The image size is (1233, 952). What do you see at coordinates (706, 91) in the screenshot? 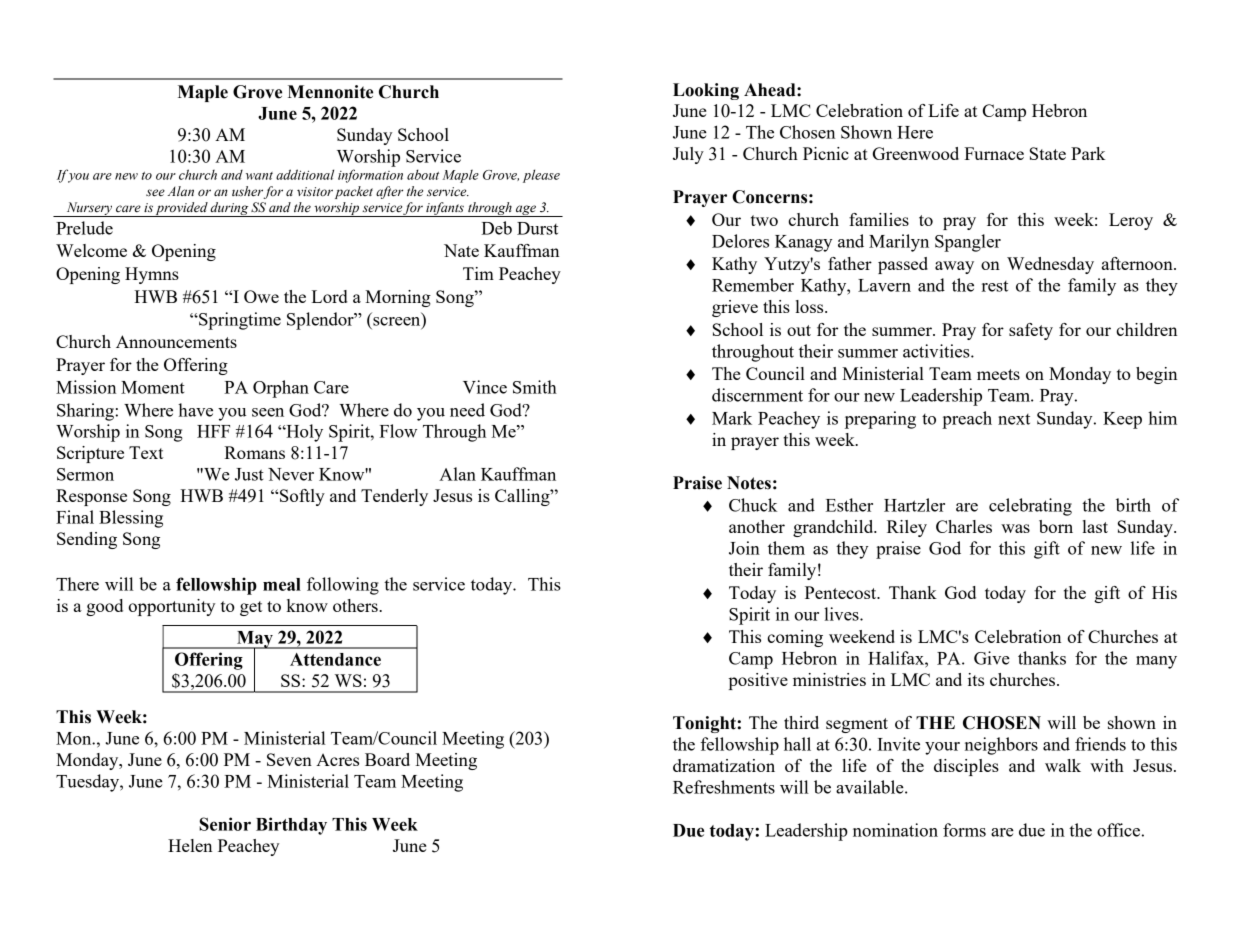
I see `Looking` at bounding box center [706, 91].
